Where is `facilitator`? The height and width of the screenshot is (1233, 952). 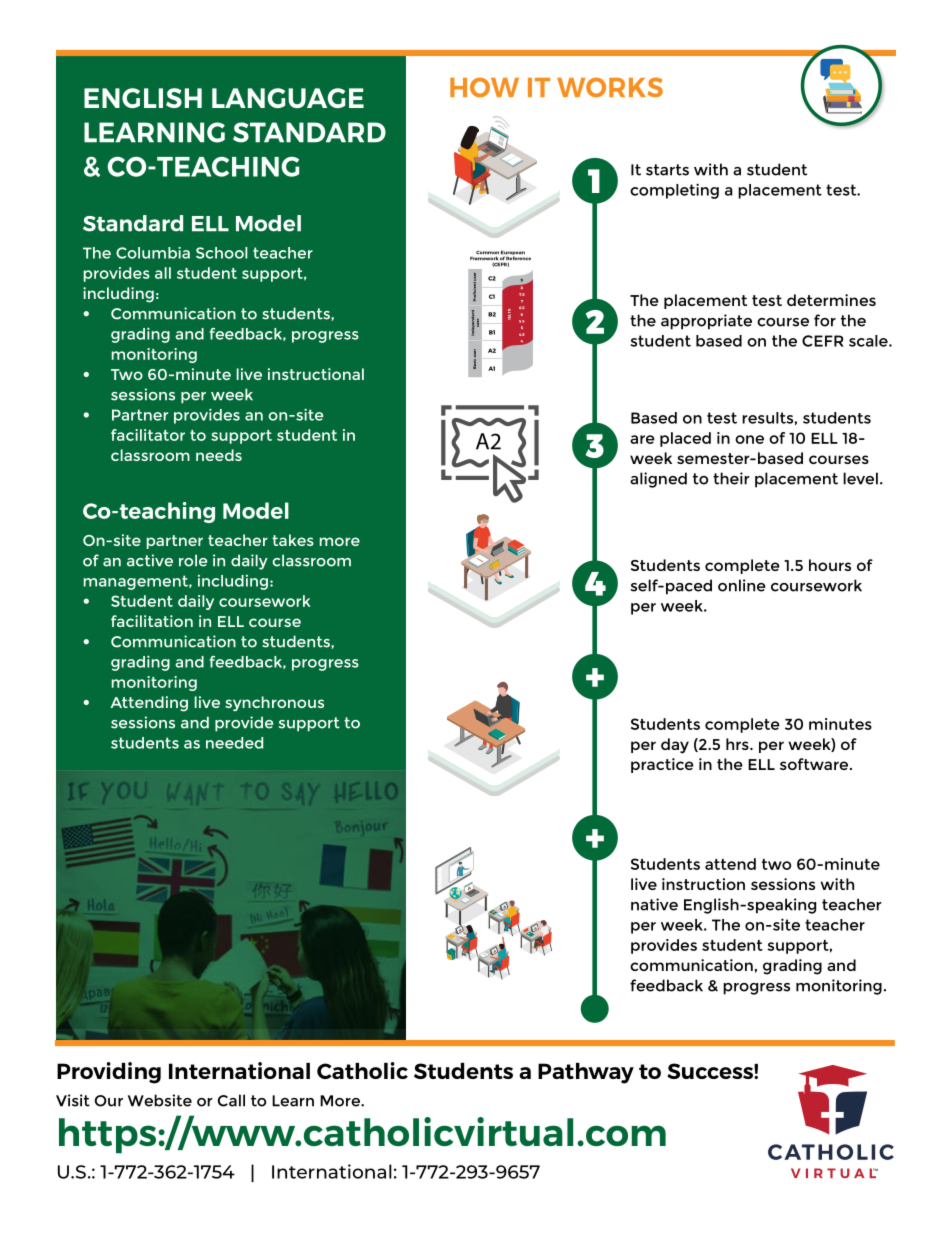 facilitator is located at coordinates (148, 435).
